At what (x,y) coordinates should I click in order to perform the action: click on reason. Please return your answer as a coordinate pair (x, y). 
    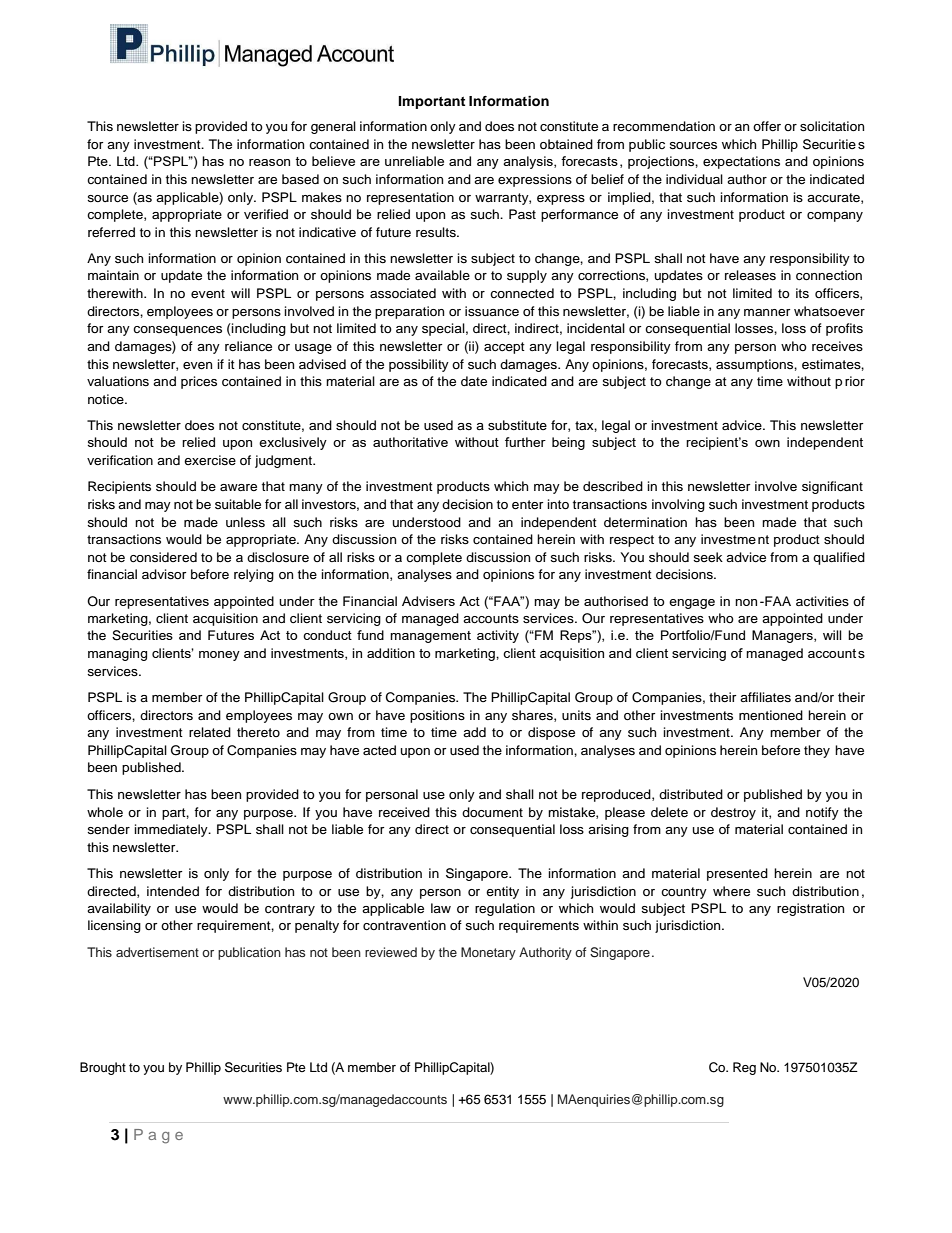
    Looking at the image, I should click on (269, 162).
